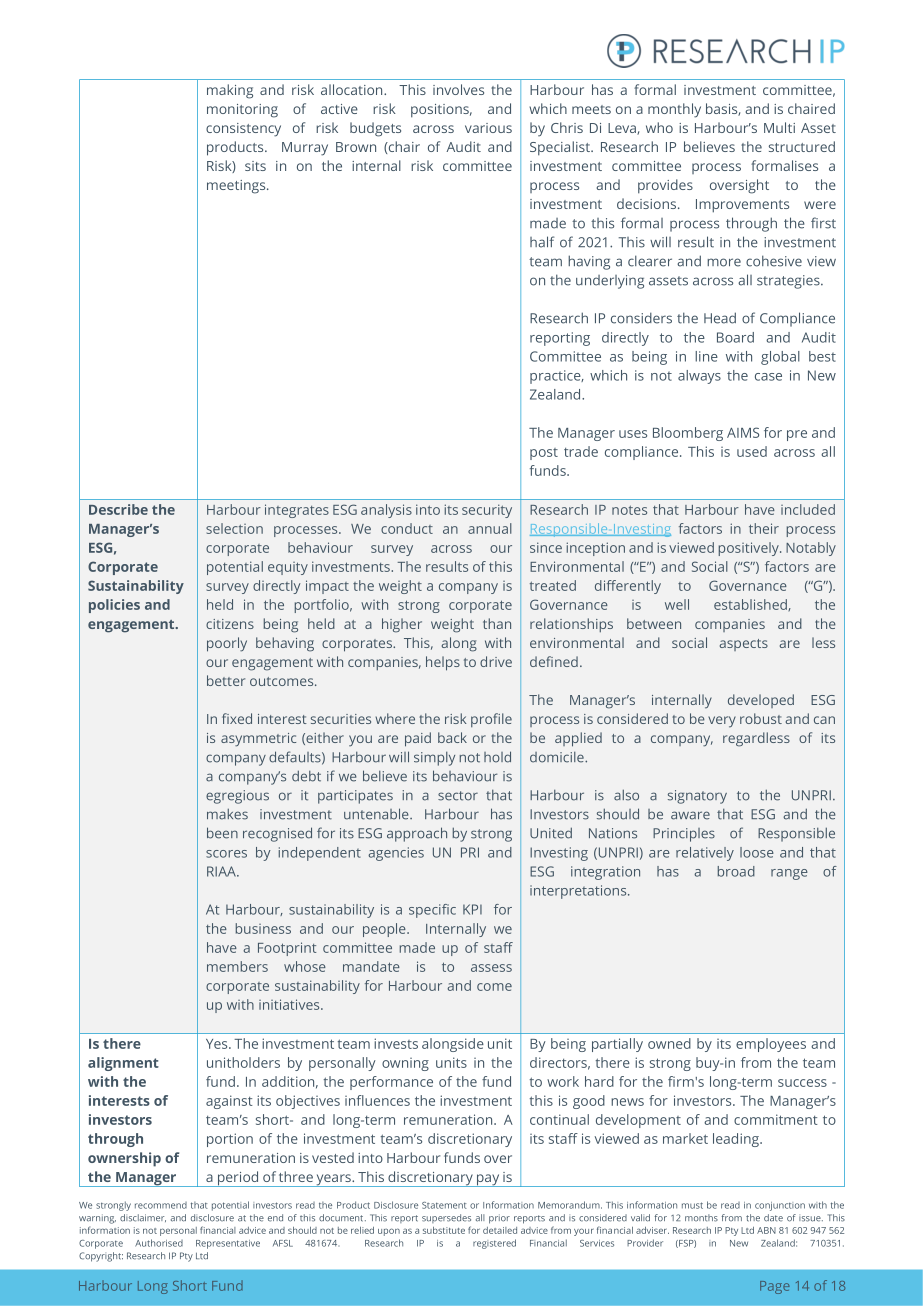 The height and width of the screenshot is (1308, 924). What do you see at coordinates (443, 663) in the screenshot?
I see `helps` at bounding box center [443, 663].
